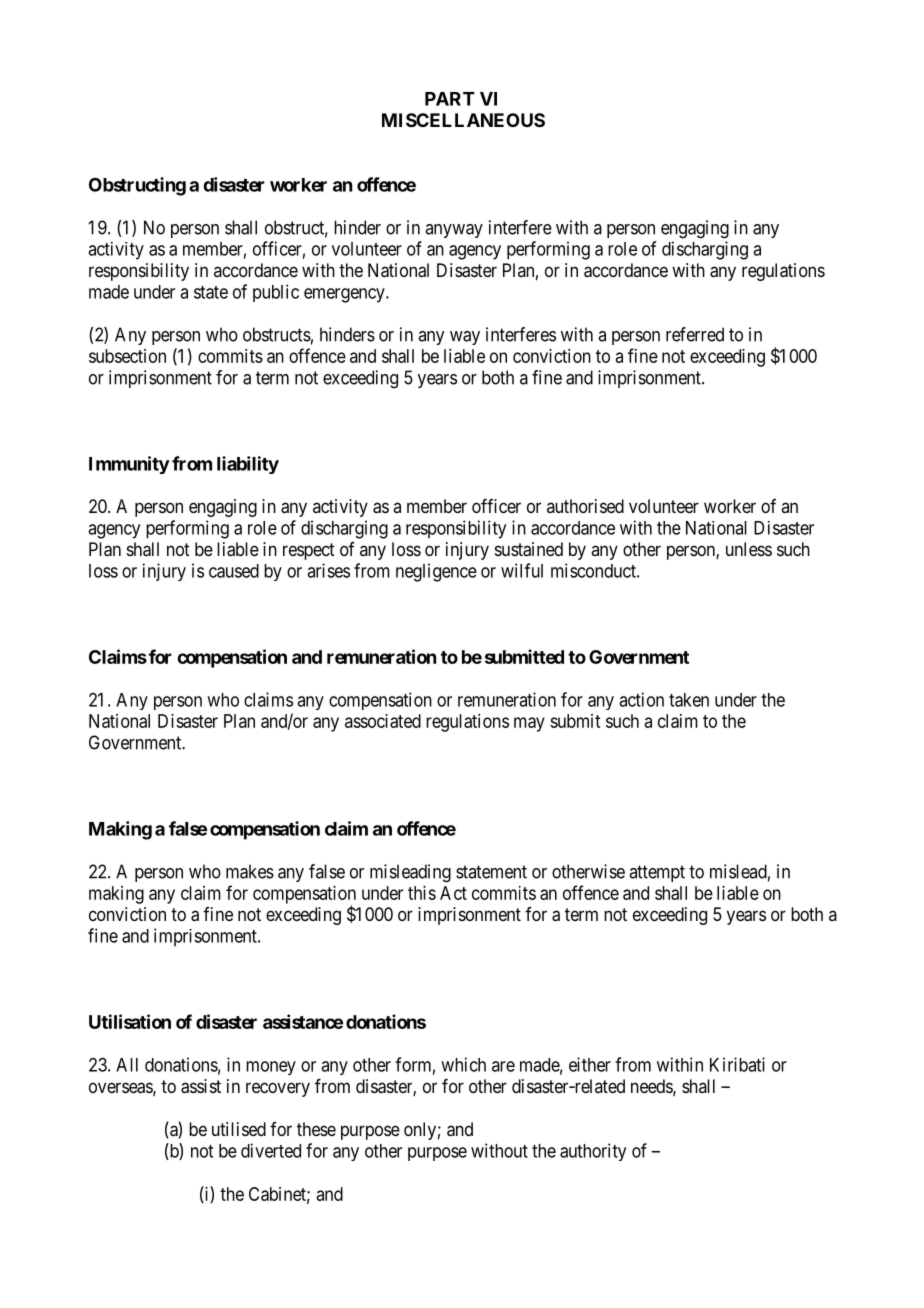  What do you see at coordinates (695, 334) in the page?
I see `referred` at bounding box center [695, 334].
